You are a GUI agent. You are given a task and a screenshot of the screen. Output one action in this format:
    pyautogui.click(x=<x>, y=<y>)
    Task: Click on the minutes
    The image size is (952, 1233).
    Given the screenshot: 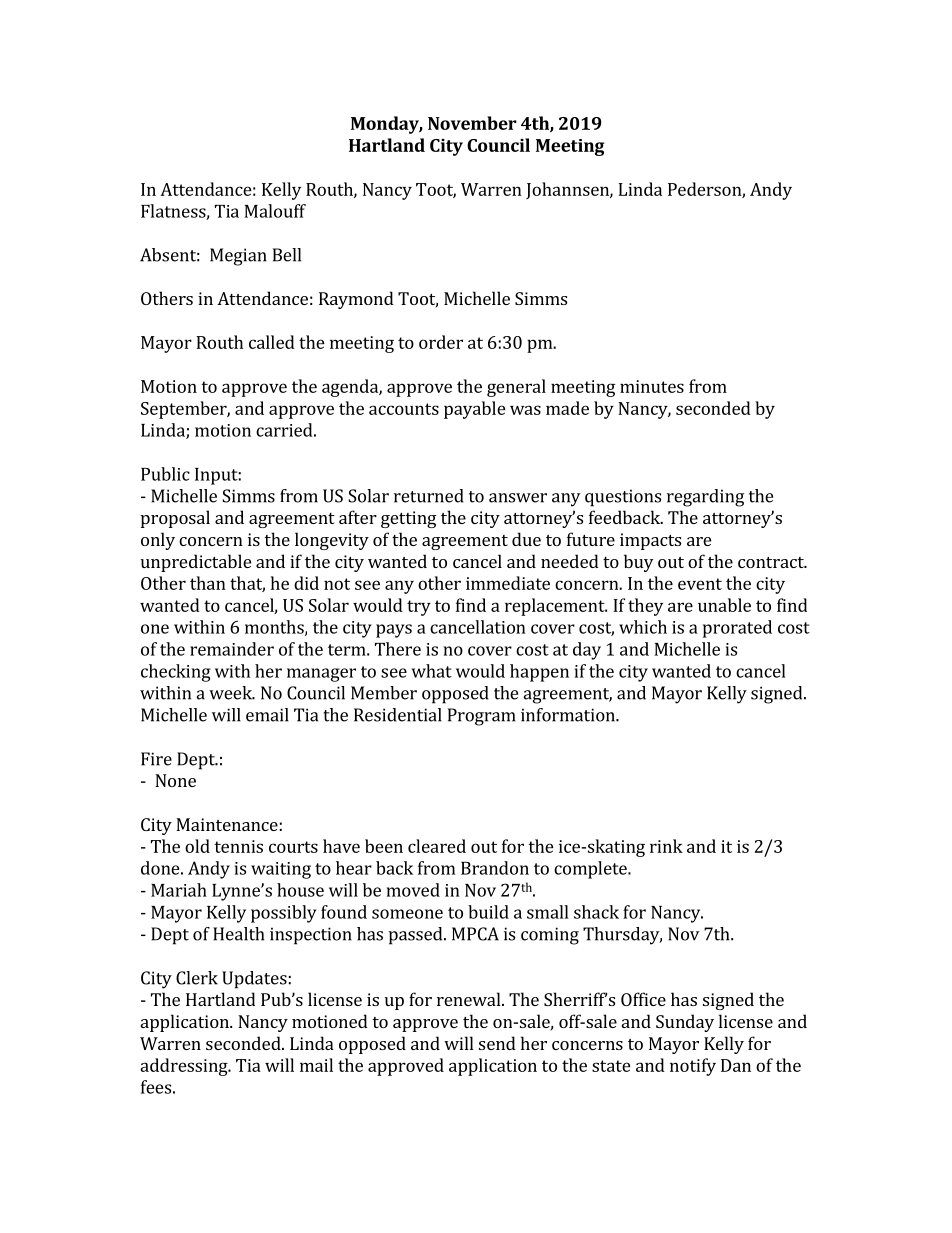 What is the action you would take?
    pyautogui.click(x=652, y=386)
